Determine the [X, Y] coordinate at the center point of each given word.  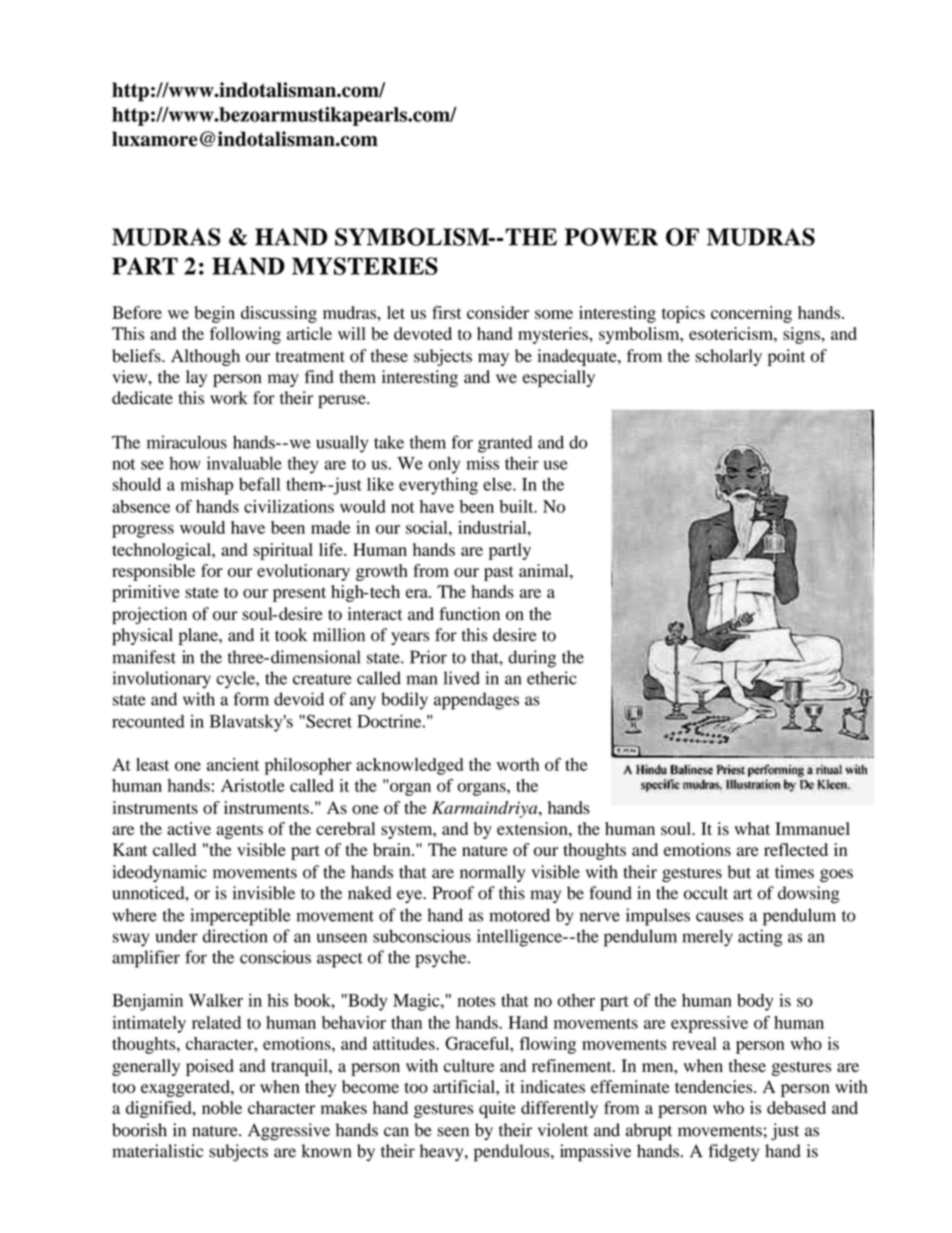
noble [222, 1108]
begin [215, 314]
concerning [751, 314]
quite [497, 1109]
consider [498, 312]
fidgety [734, 1153]
